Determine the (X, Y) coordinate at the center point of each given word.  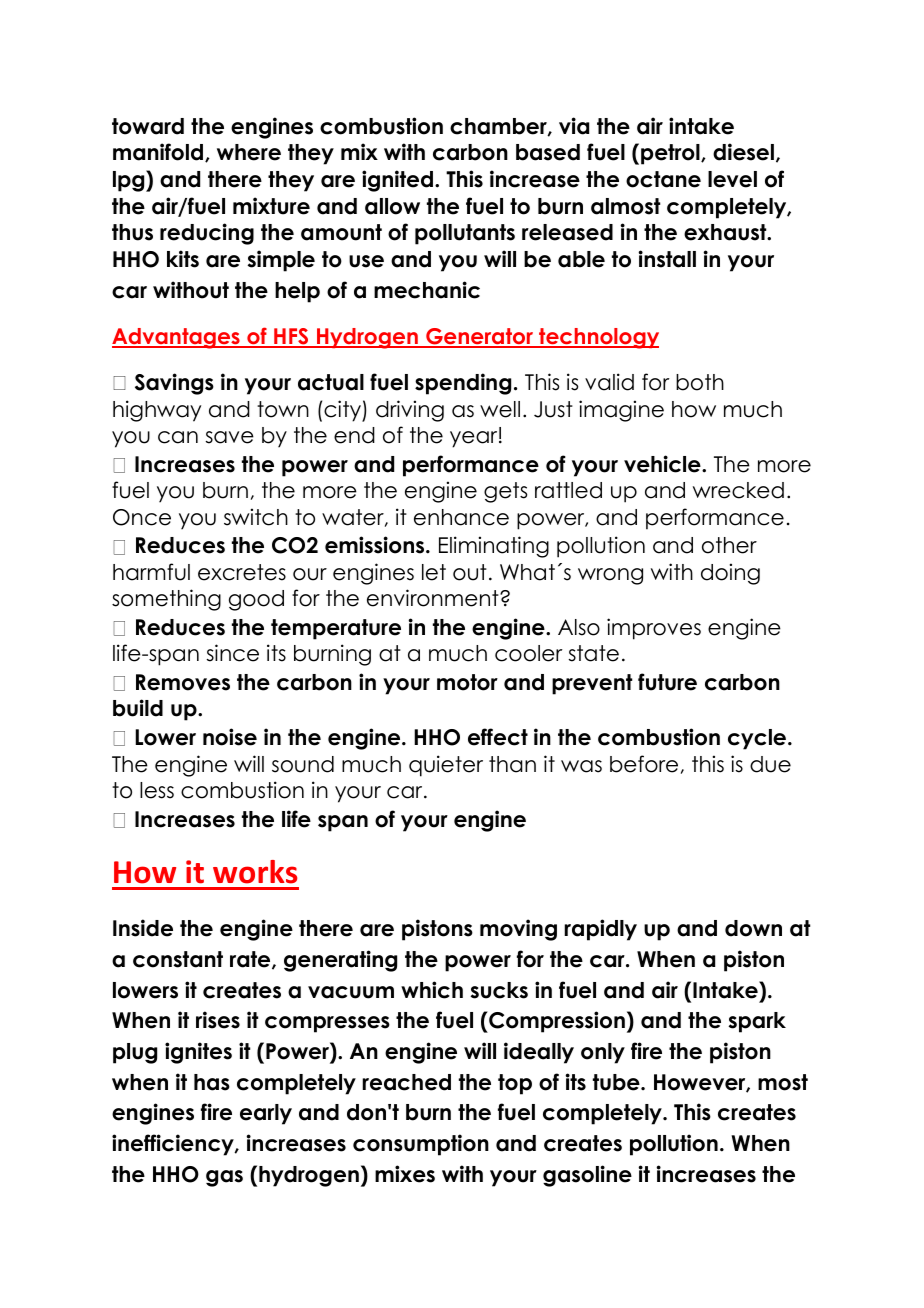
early (266, 1114)
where (249, 152)
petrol (671, 154)
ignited (399, 181)
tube (617, 1082)
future (667, 682)
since (233, 653)
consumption (421, 1145)
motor (467, 682)
